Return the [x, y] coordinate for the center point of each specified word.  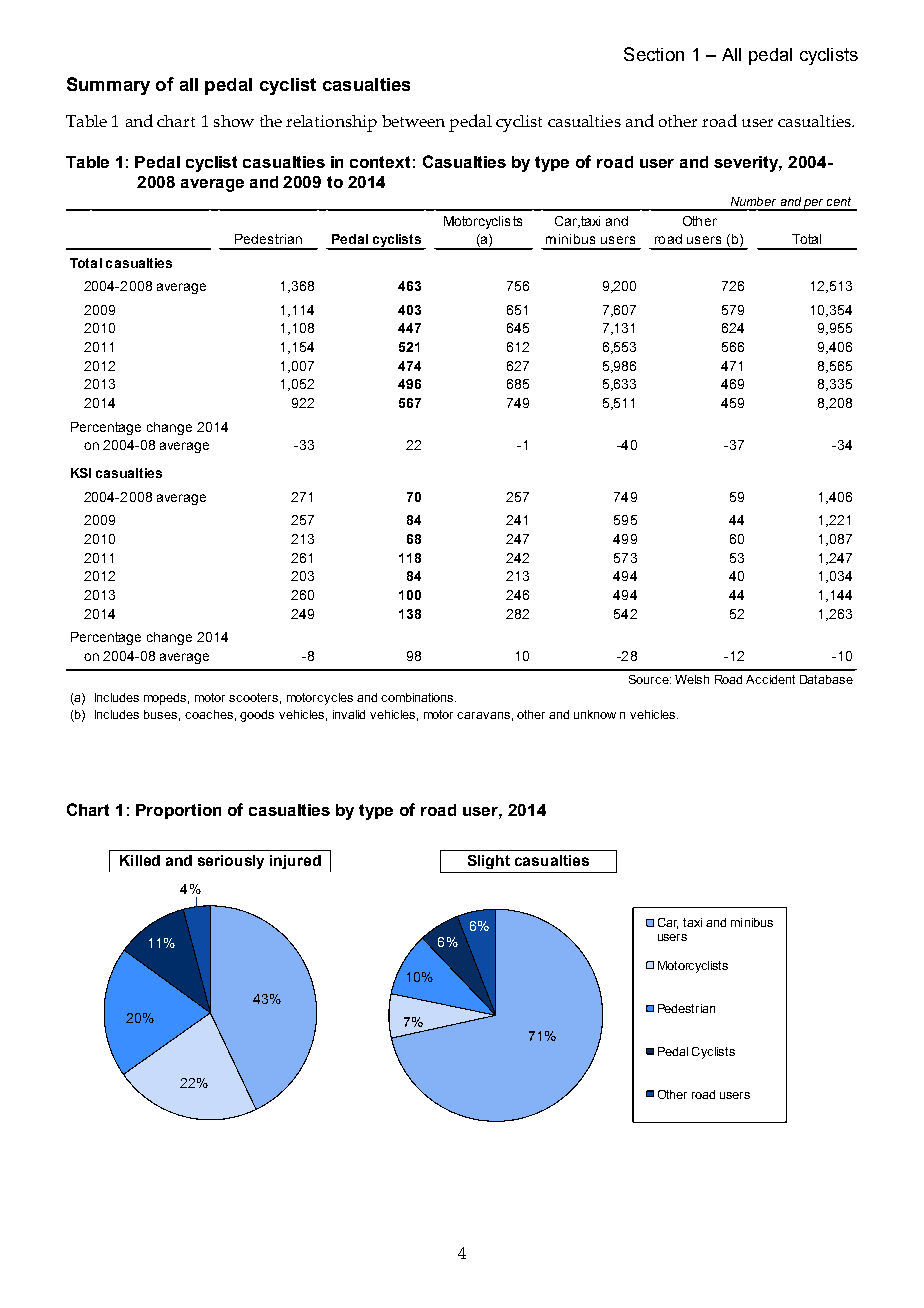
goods [257, 716]
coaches [209, 714]
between [413, 121]
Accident [770, 679]
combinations [418, 697]
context [380, 162]
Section [654, 54]
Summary [108, 86]
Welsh [692, 679]
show [234, 121]
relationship [331, 123]
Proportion [178, 811]
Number [753, 201]
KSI [81, 473]
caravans [483, 715]
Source [650, 679]
